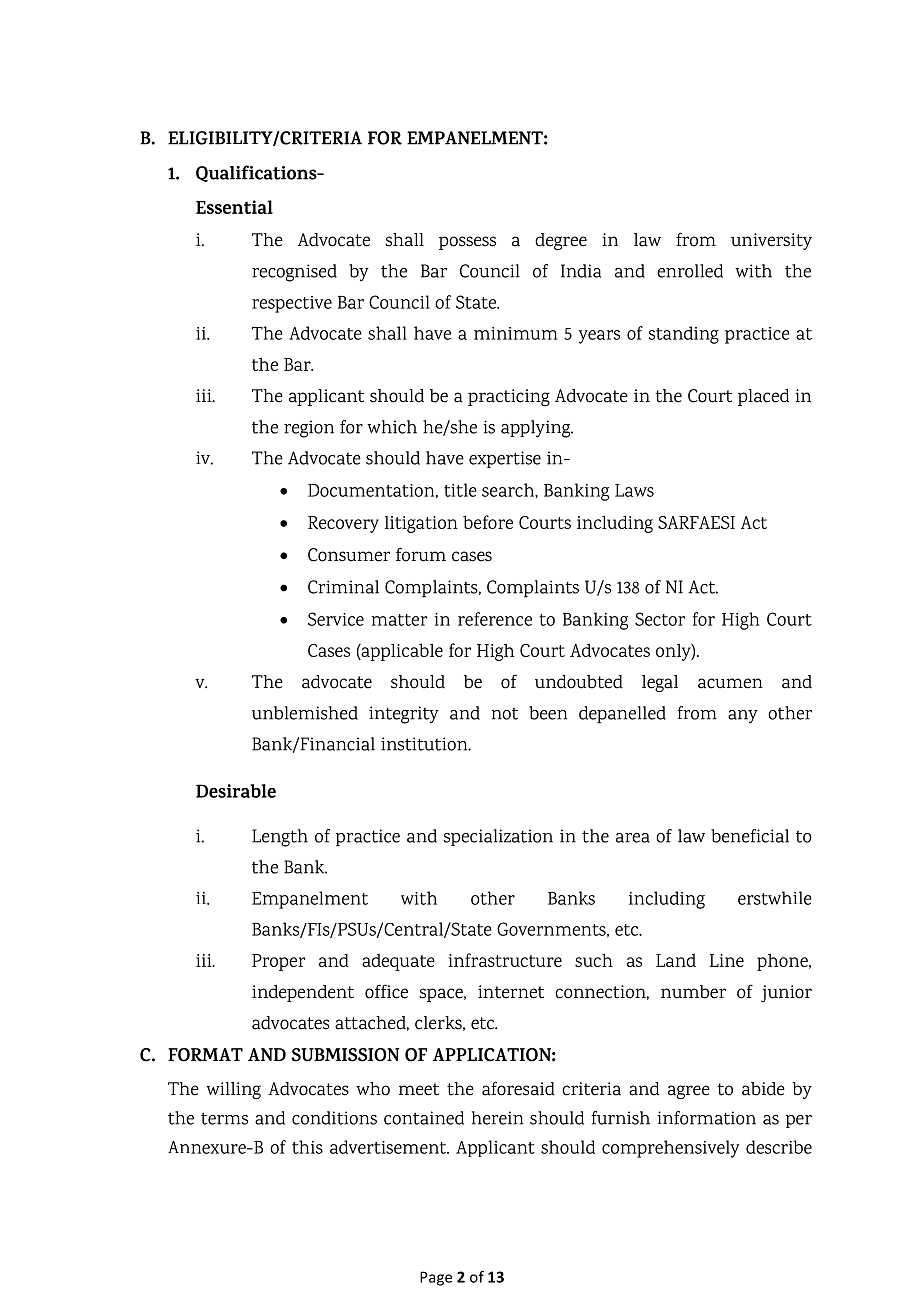  What do you see at coordinates (488, 522) in the screenshot?
I see `before` at bounding box center [488, 522].
